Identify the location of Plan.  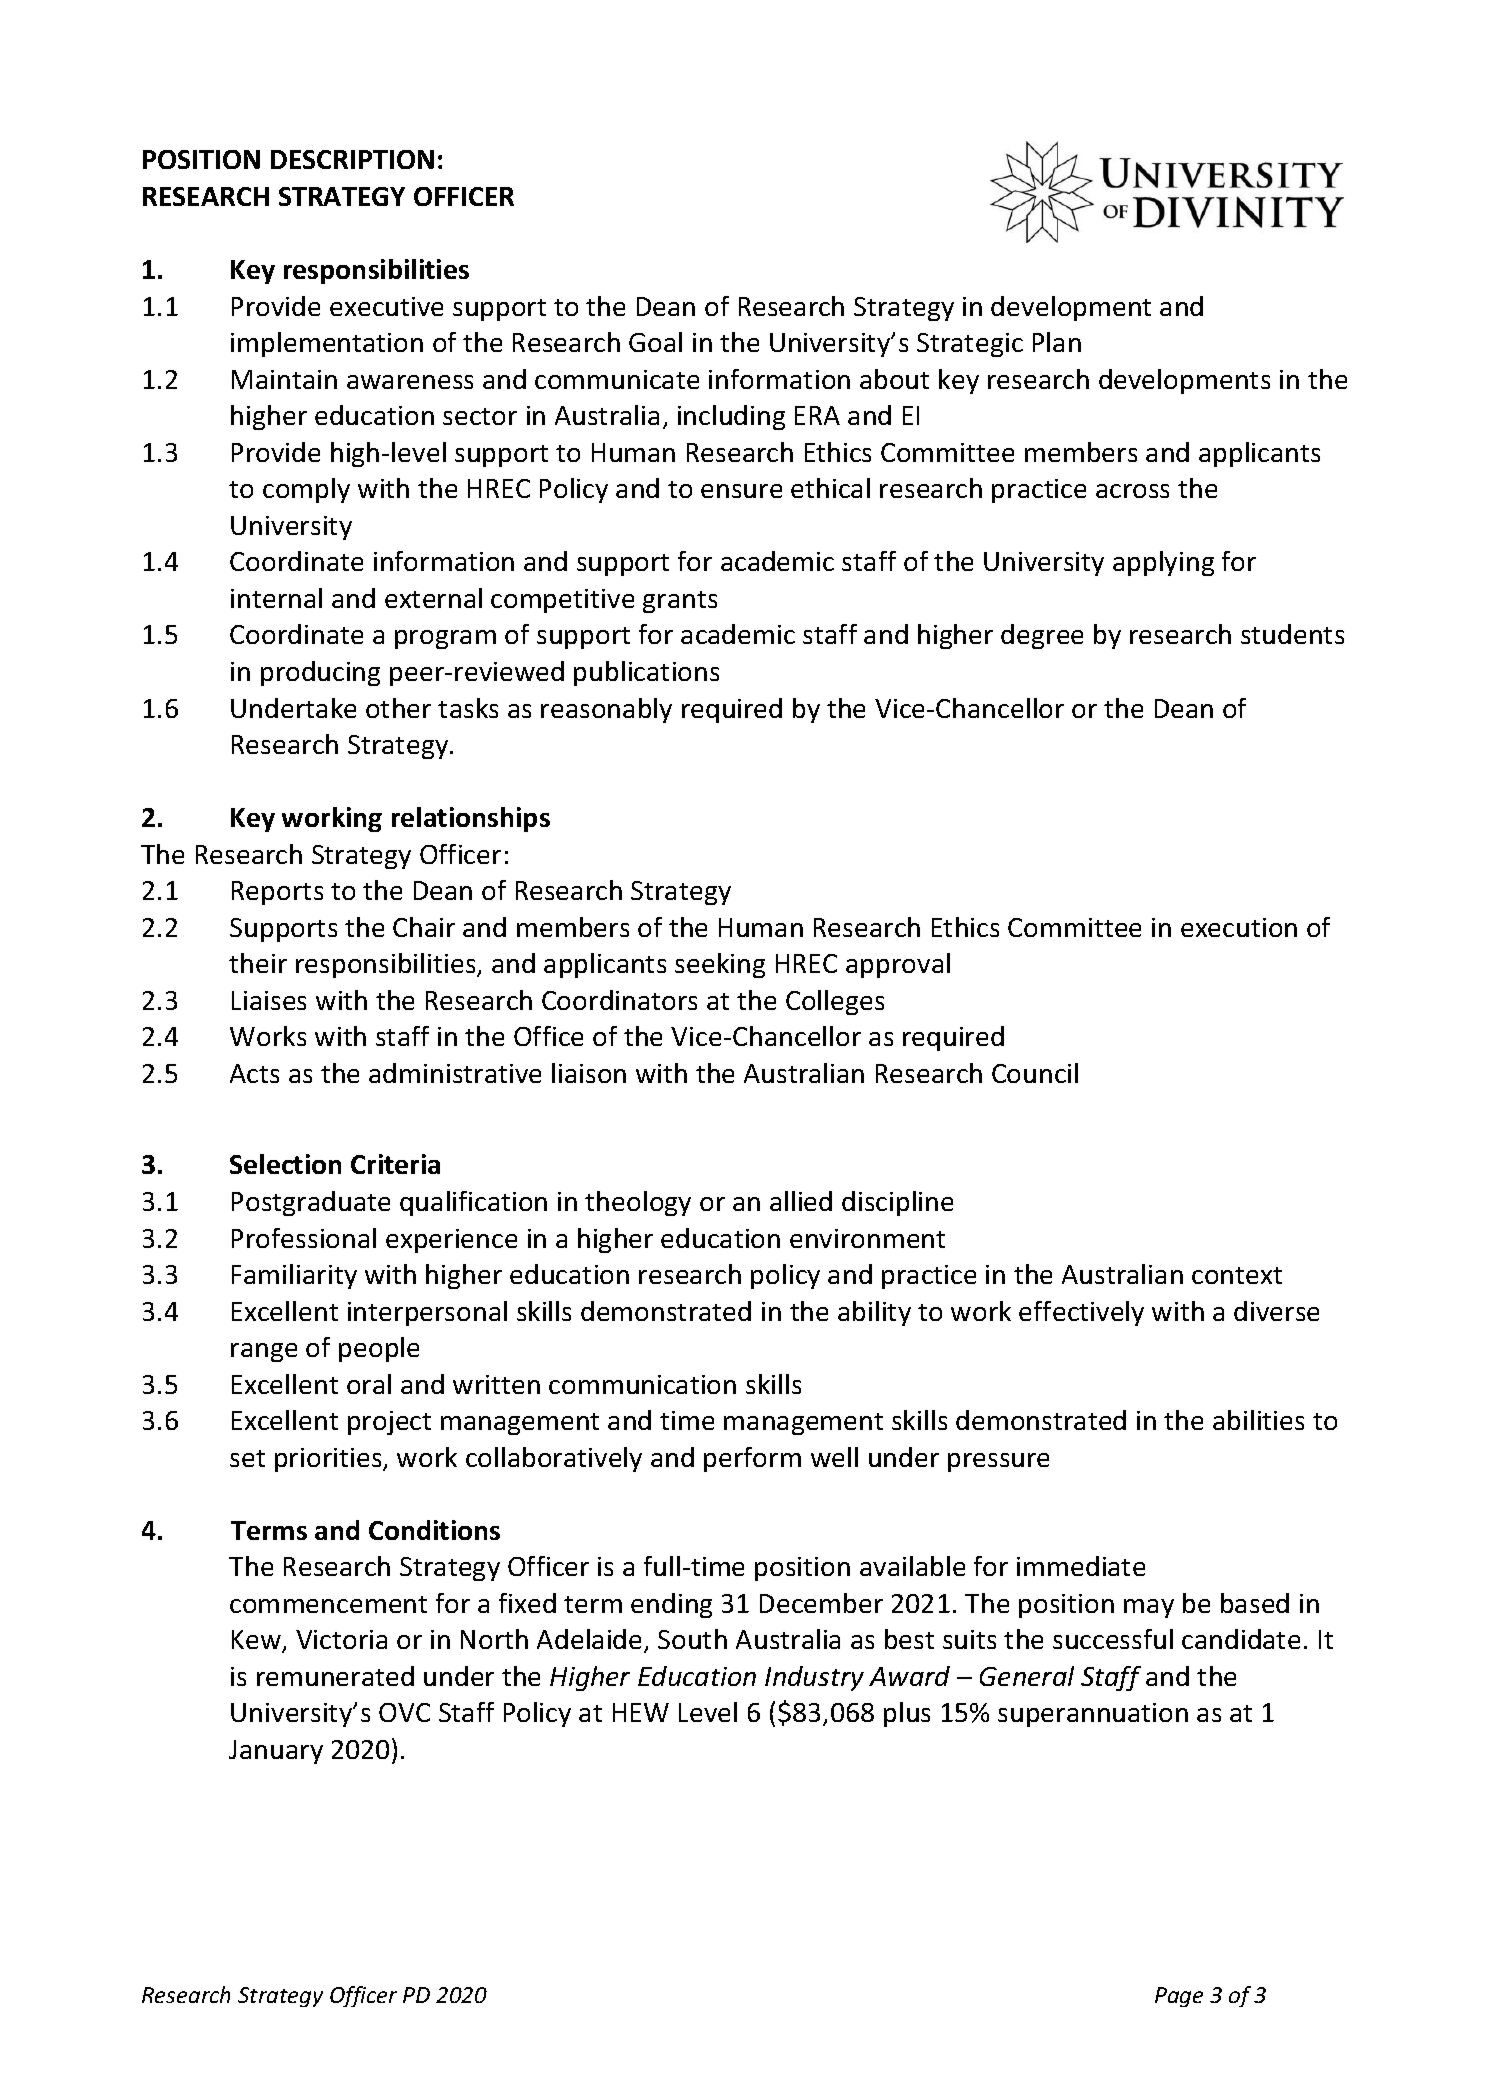
(1057, 342).
